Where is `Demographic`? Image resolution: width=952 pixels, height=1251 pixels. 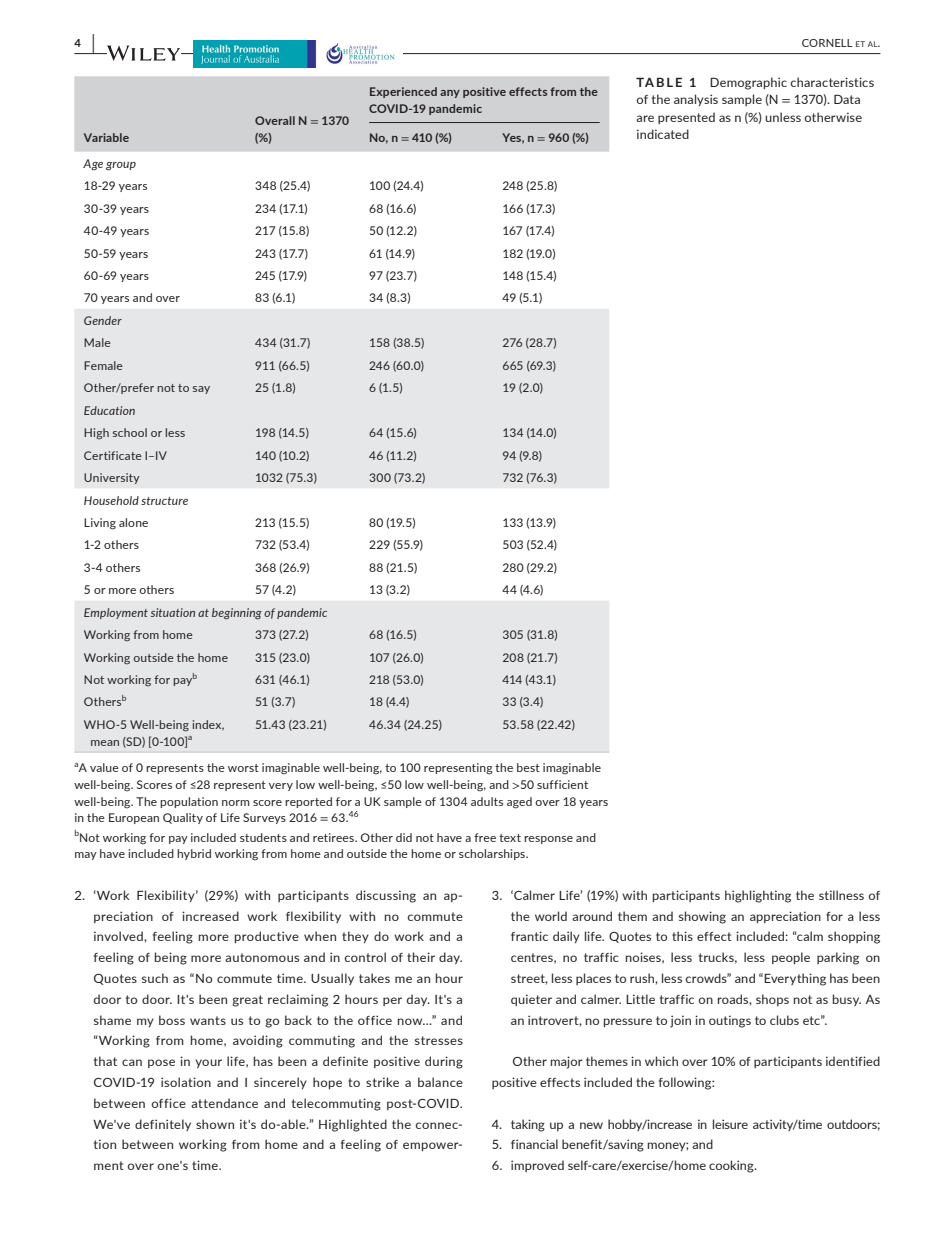
Demographic is located at coordinates (748, 83).
